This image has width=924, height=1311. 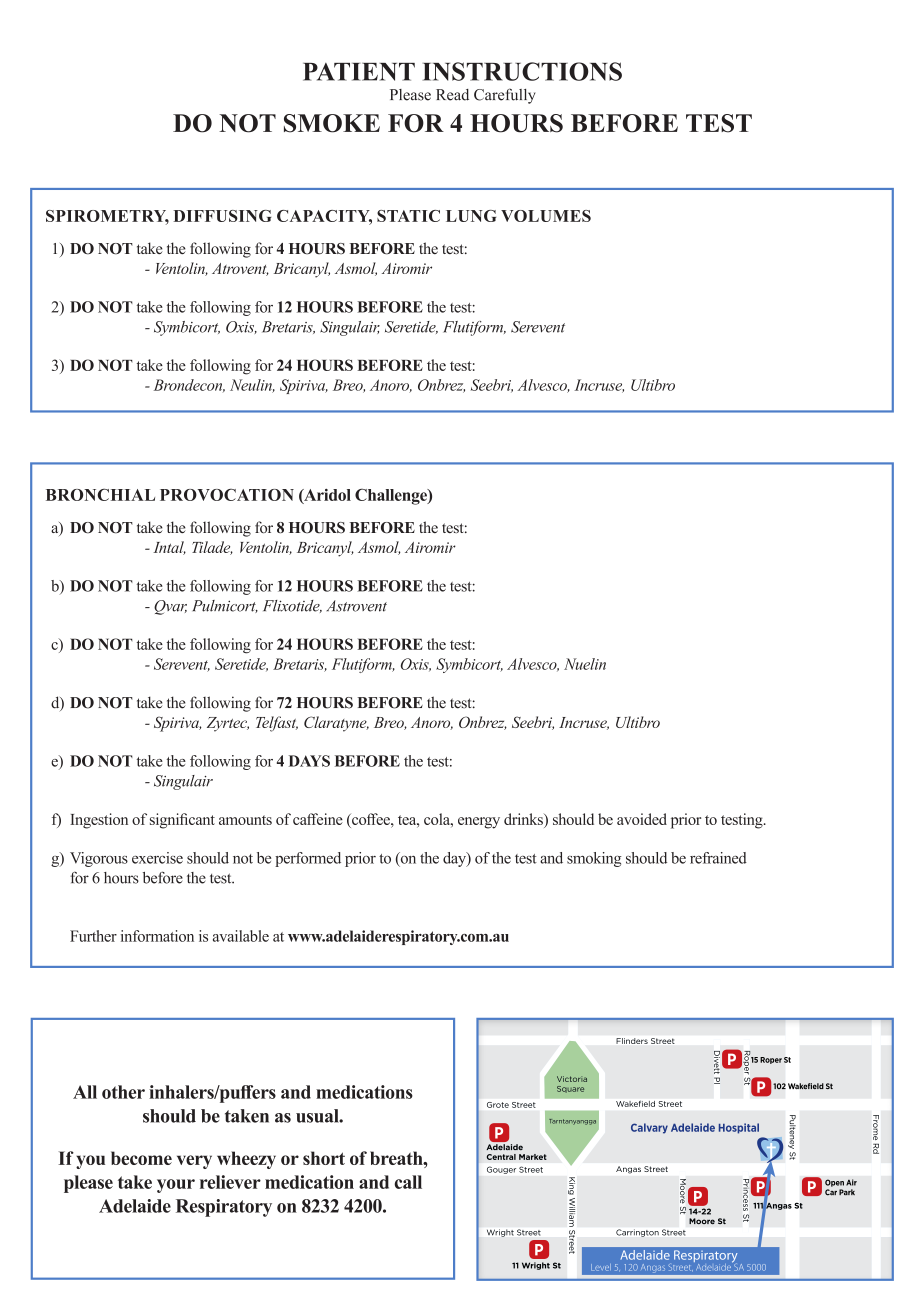 I want to click on INSTRUCTIONS, so click(x=522, y=71).
